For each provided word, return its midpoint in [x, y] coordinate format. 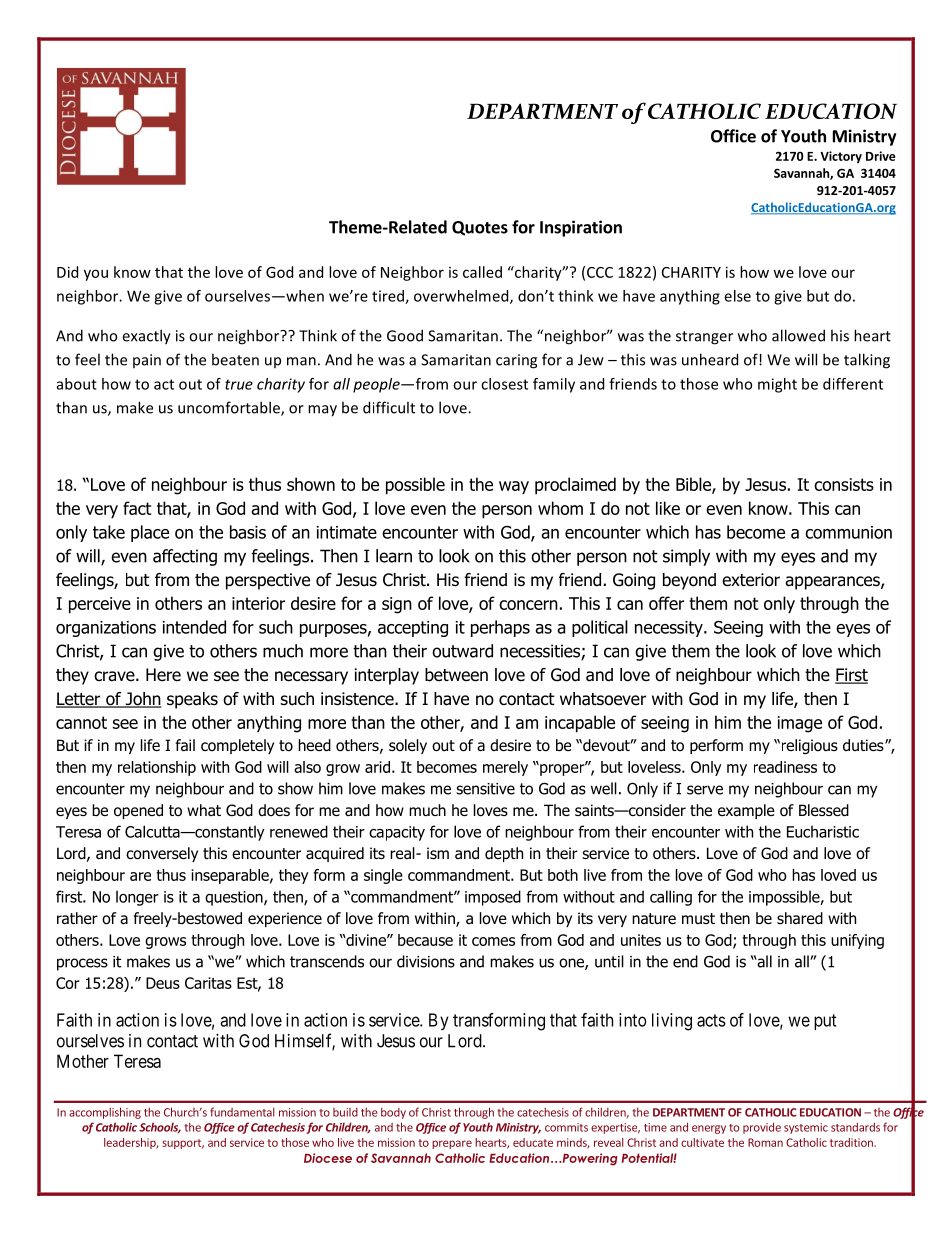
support [183, 1144]
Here [163, 675]
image [800, 724]
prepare [452, 1144]
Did [67, 272]
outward [462, 651]
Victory [841, 157]
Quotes [480, 228]
